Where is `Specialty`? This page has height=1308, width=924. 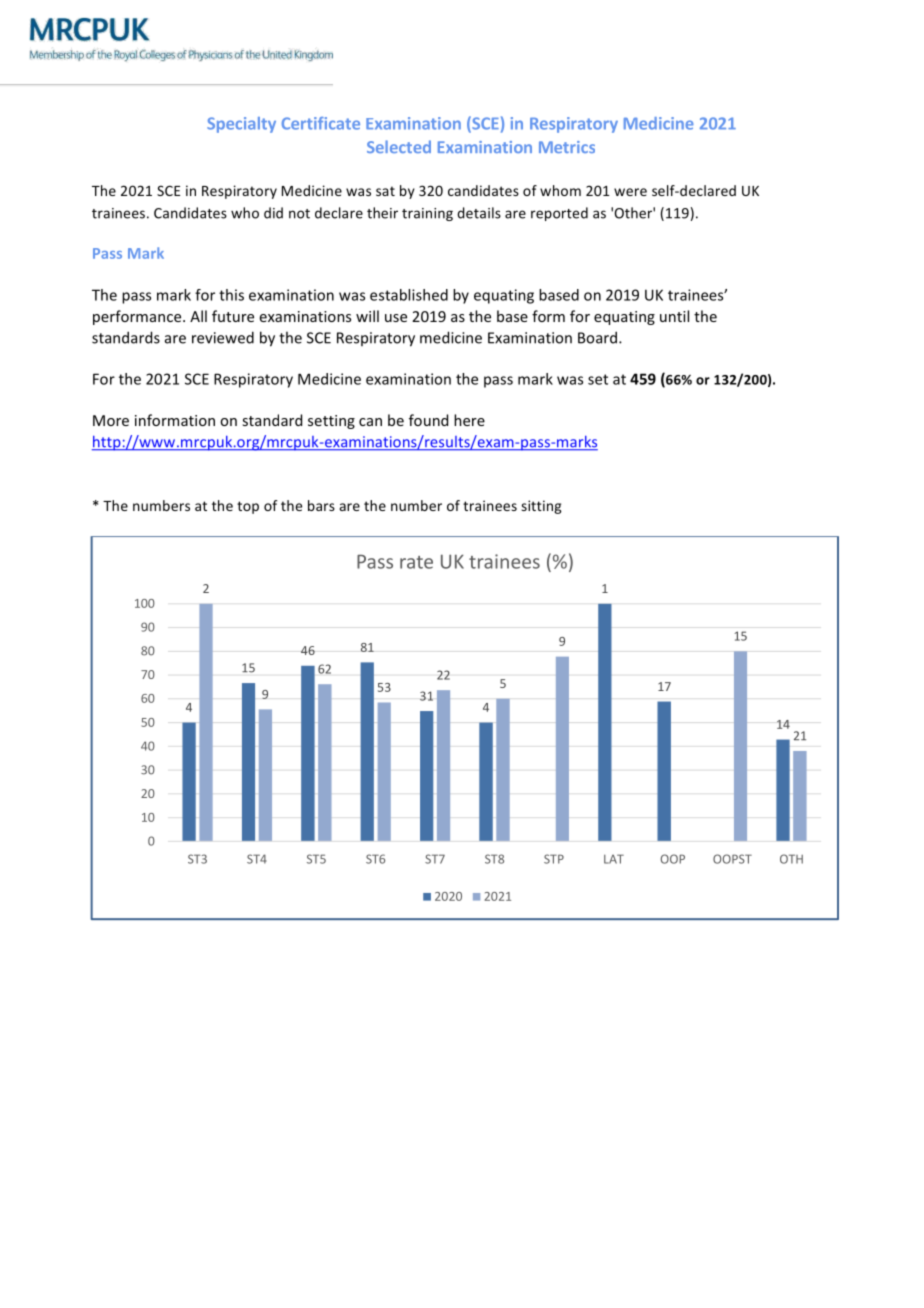
Specialty is located at coordinates (241, 125).
